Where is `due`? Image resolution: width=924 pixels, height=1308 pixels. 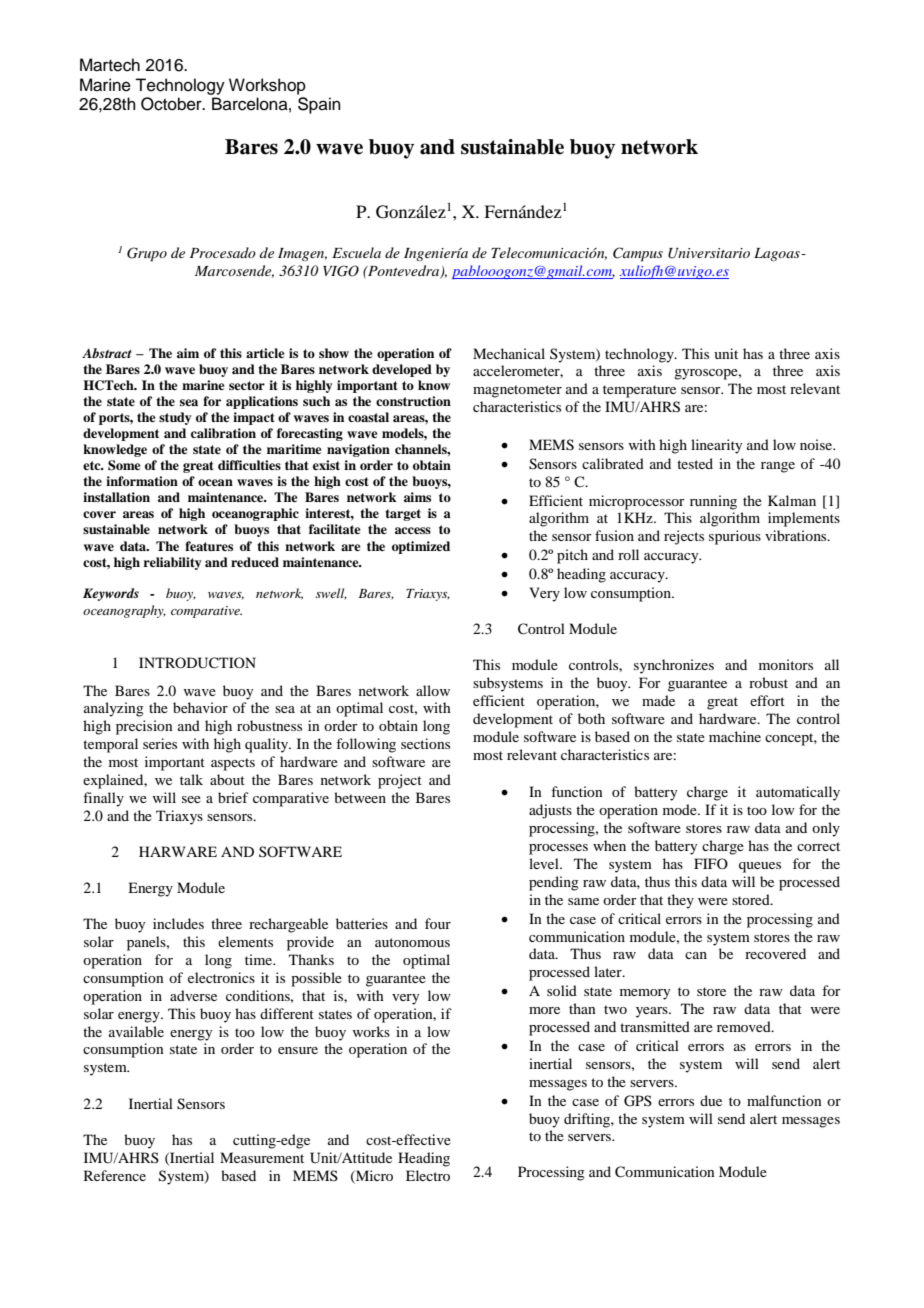
due is located at coordinates (711, 1100).
